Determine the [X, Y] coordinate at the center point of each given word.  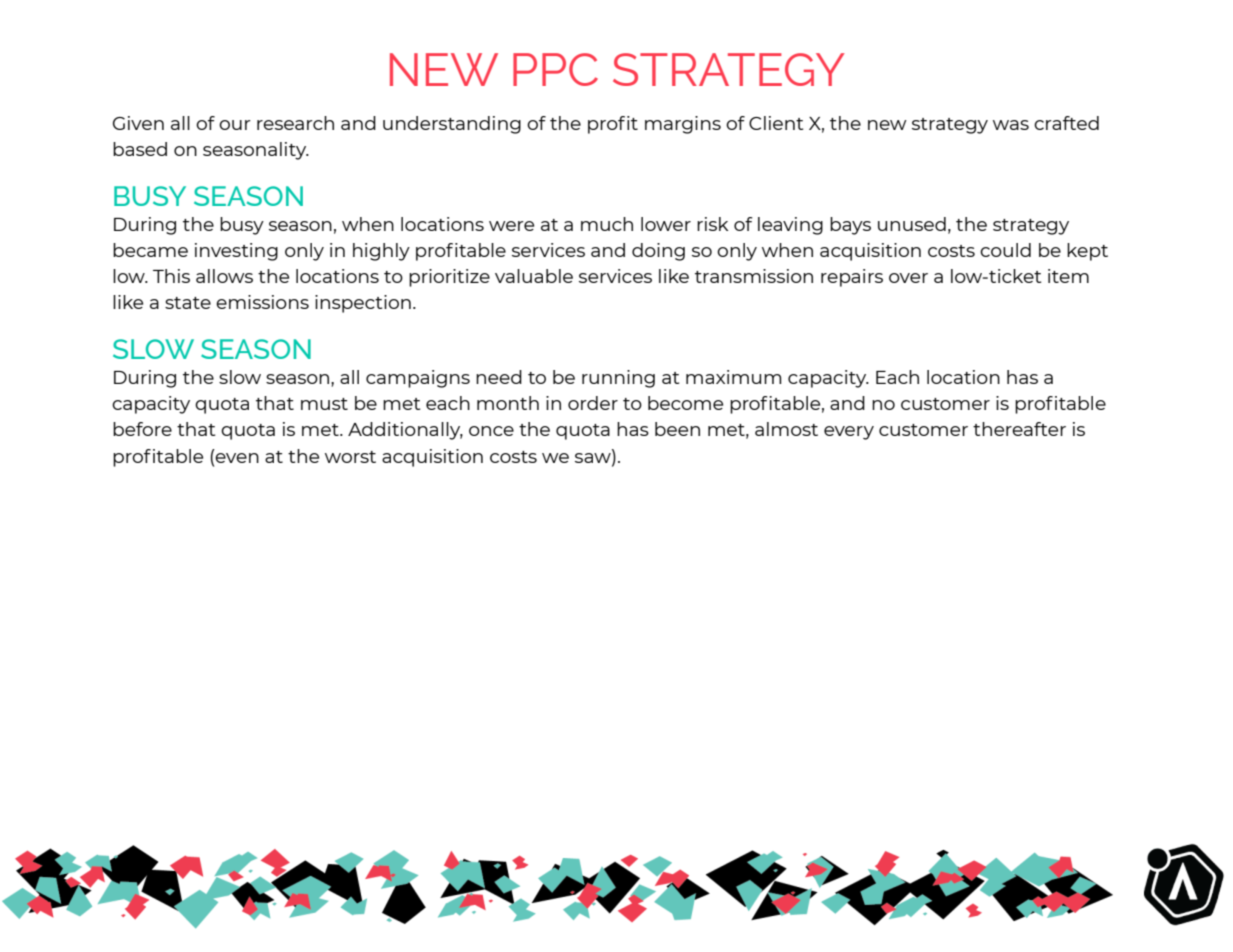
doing [658, 252]
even [237, 458]
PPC [555, 69]
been [677, 429]
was [1011, 125]
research [295, 123]
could [1005, 250]
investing [236, 252]
